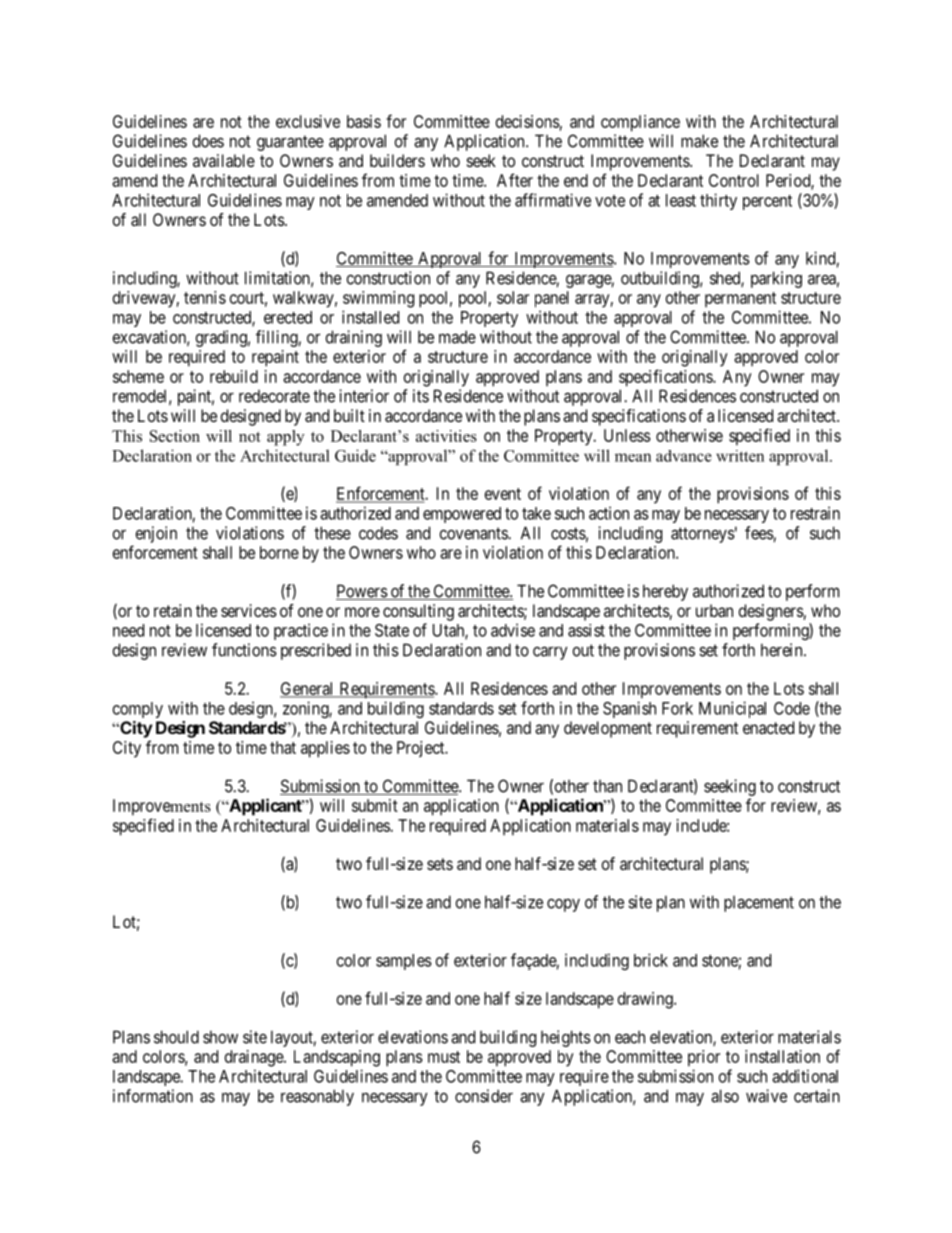  I want to click on services, so click(249, 610).
